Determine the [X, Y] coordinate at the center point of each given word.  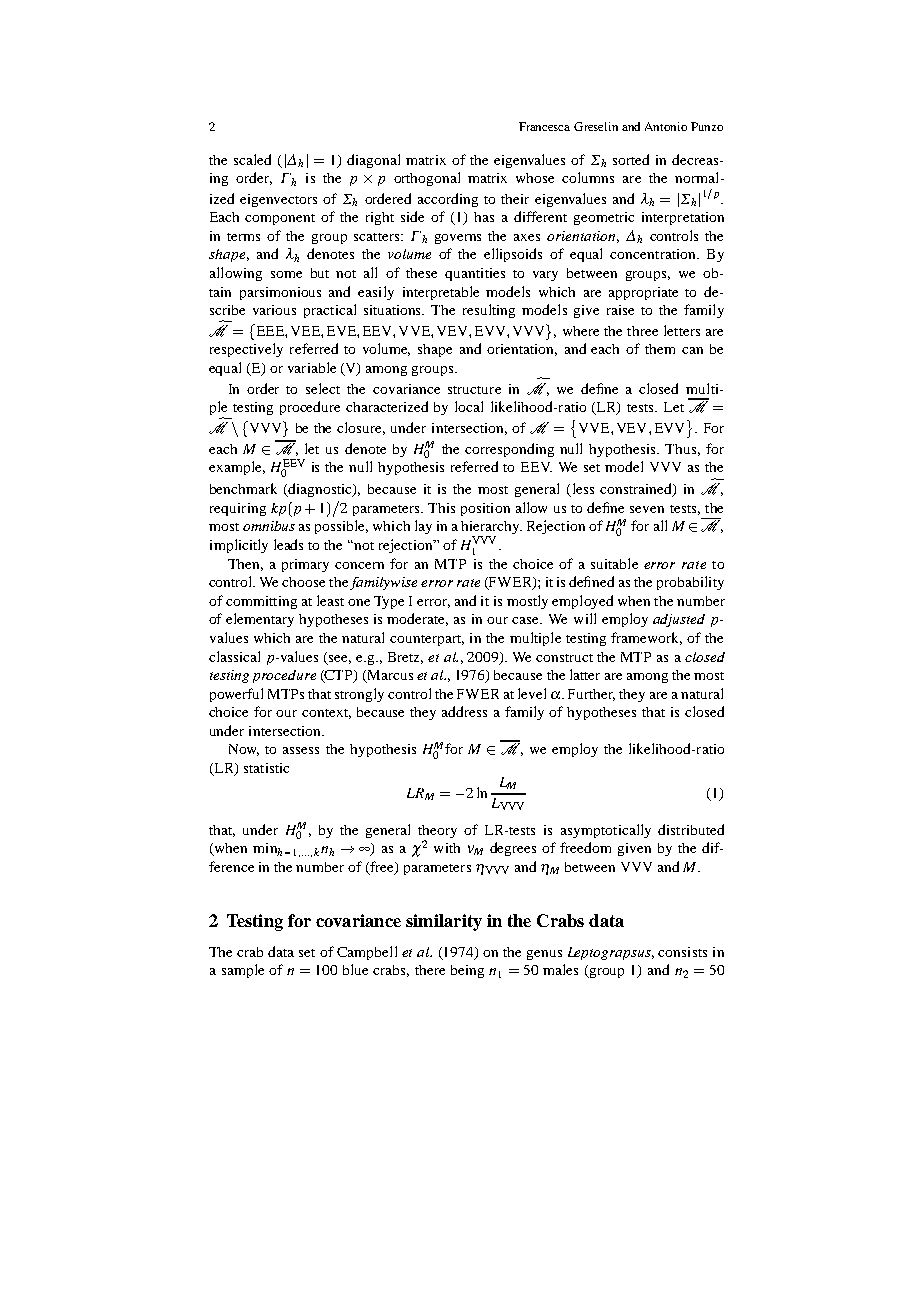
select [323, 388]
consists [682, 952]
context [326, 714]
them [660, 349]
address [464, 711]
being [467, 971]
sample [243, 971]
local [469, 406]
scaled [252, 159]
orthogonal [427, 179]
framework [646, 638]
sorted [631, 159]
